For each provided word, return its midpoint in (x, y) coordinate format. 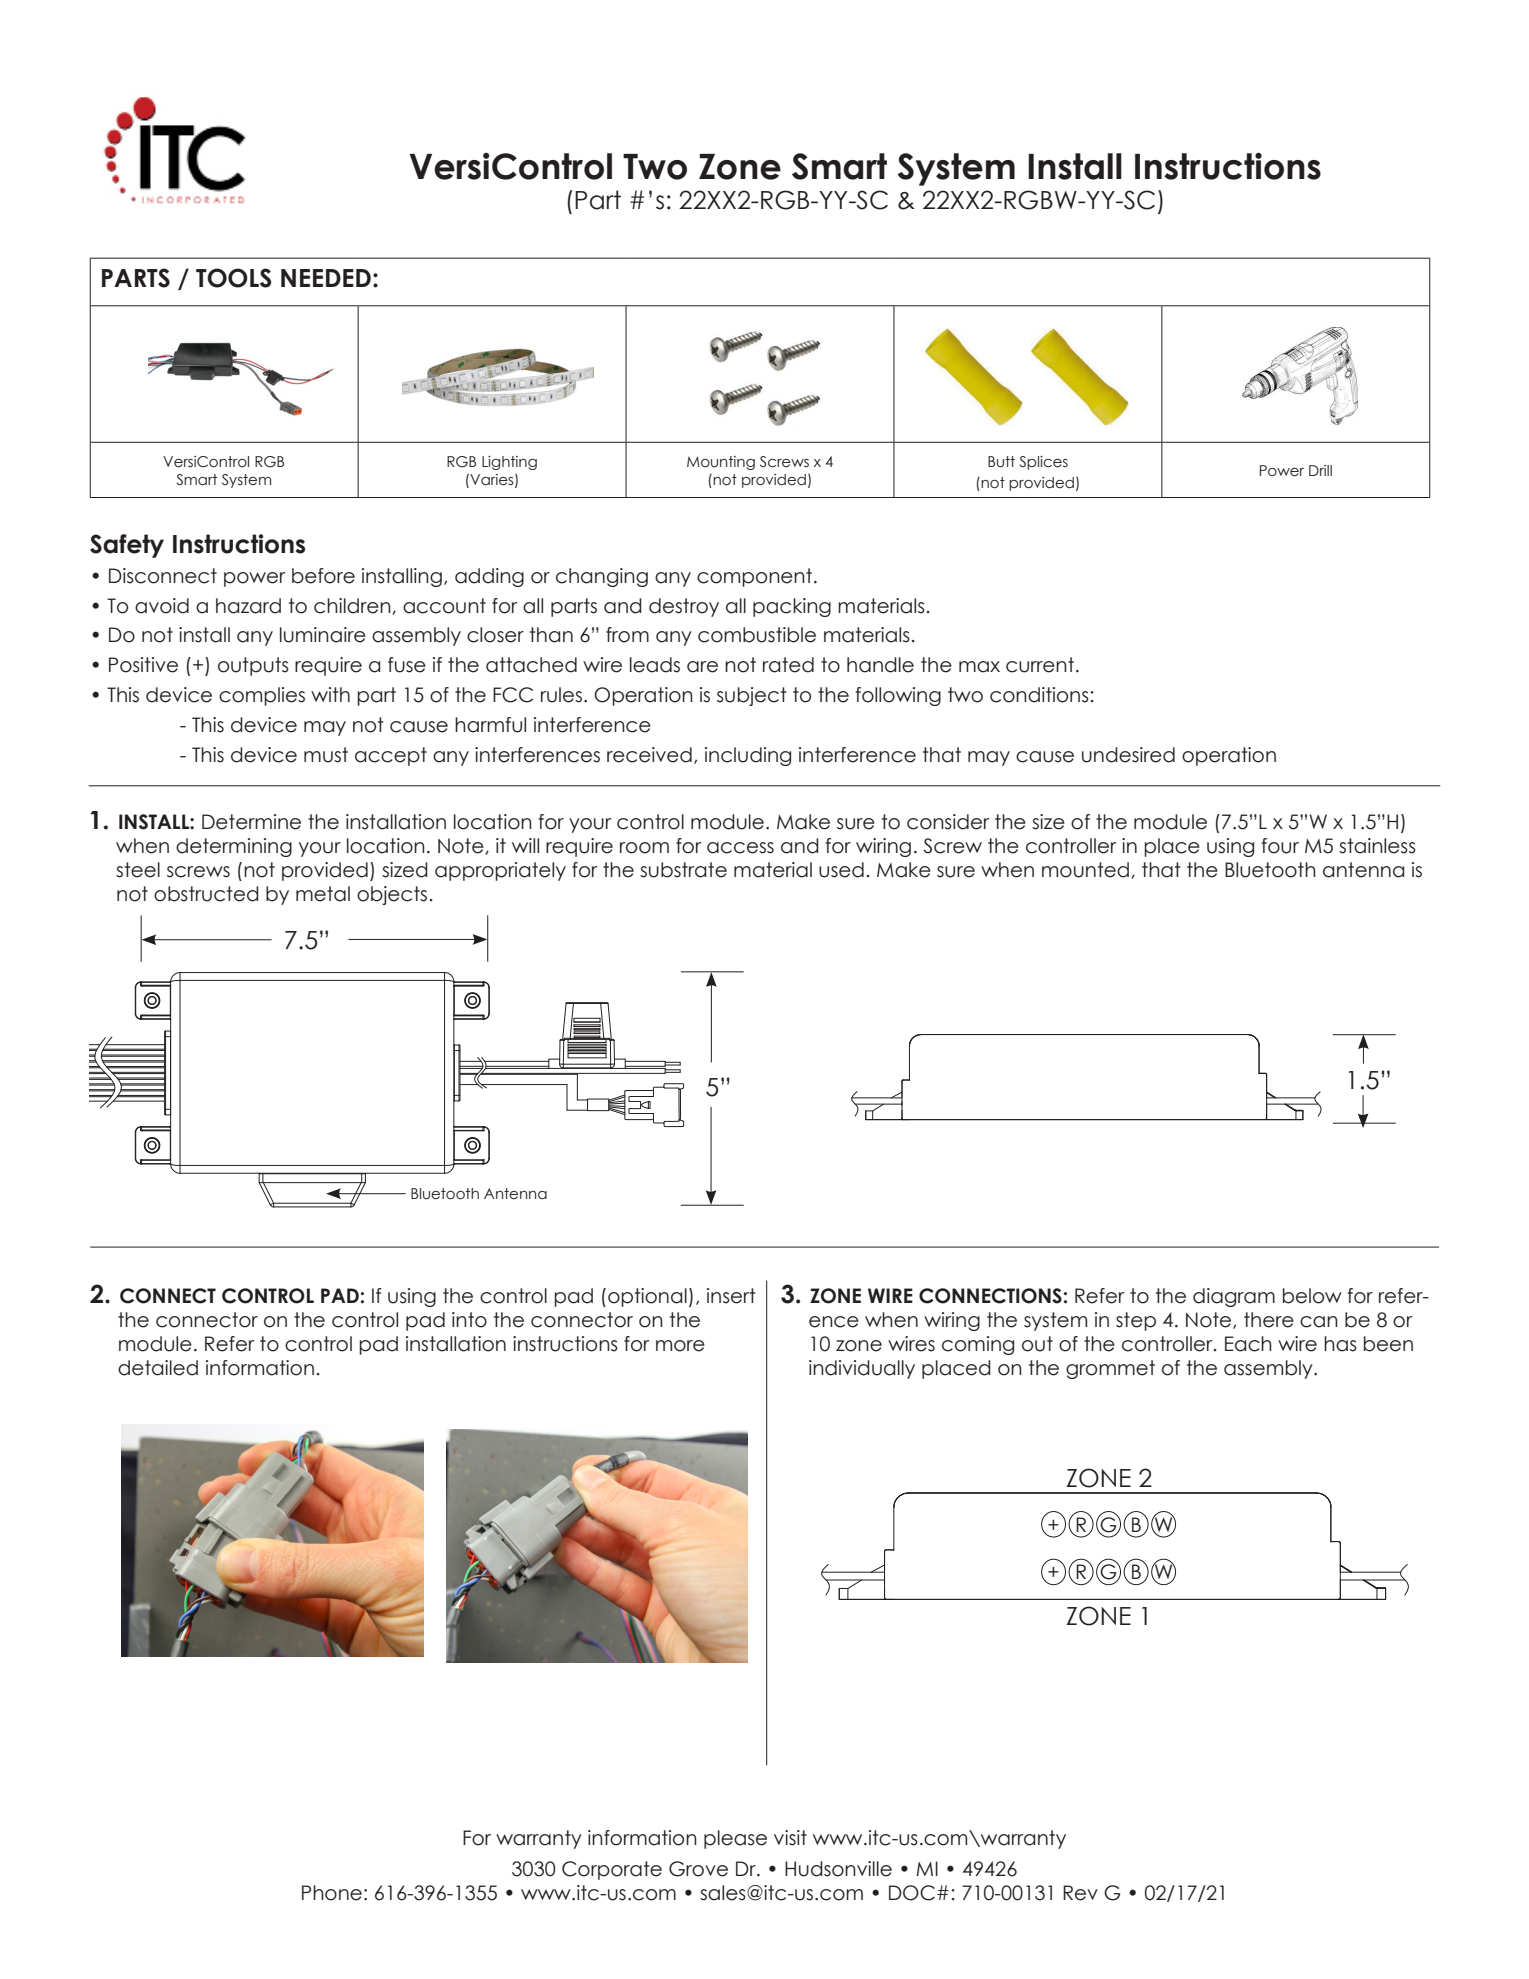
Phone (332, 1893)
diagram (1234, 1297)
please (735, 1839)
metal (323, 894)
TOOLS (233, 278)
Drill (1320, 470)
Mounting (721, 463)
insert (731, 1296)
